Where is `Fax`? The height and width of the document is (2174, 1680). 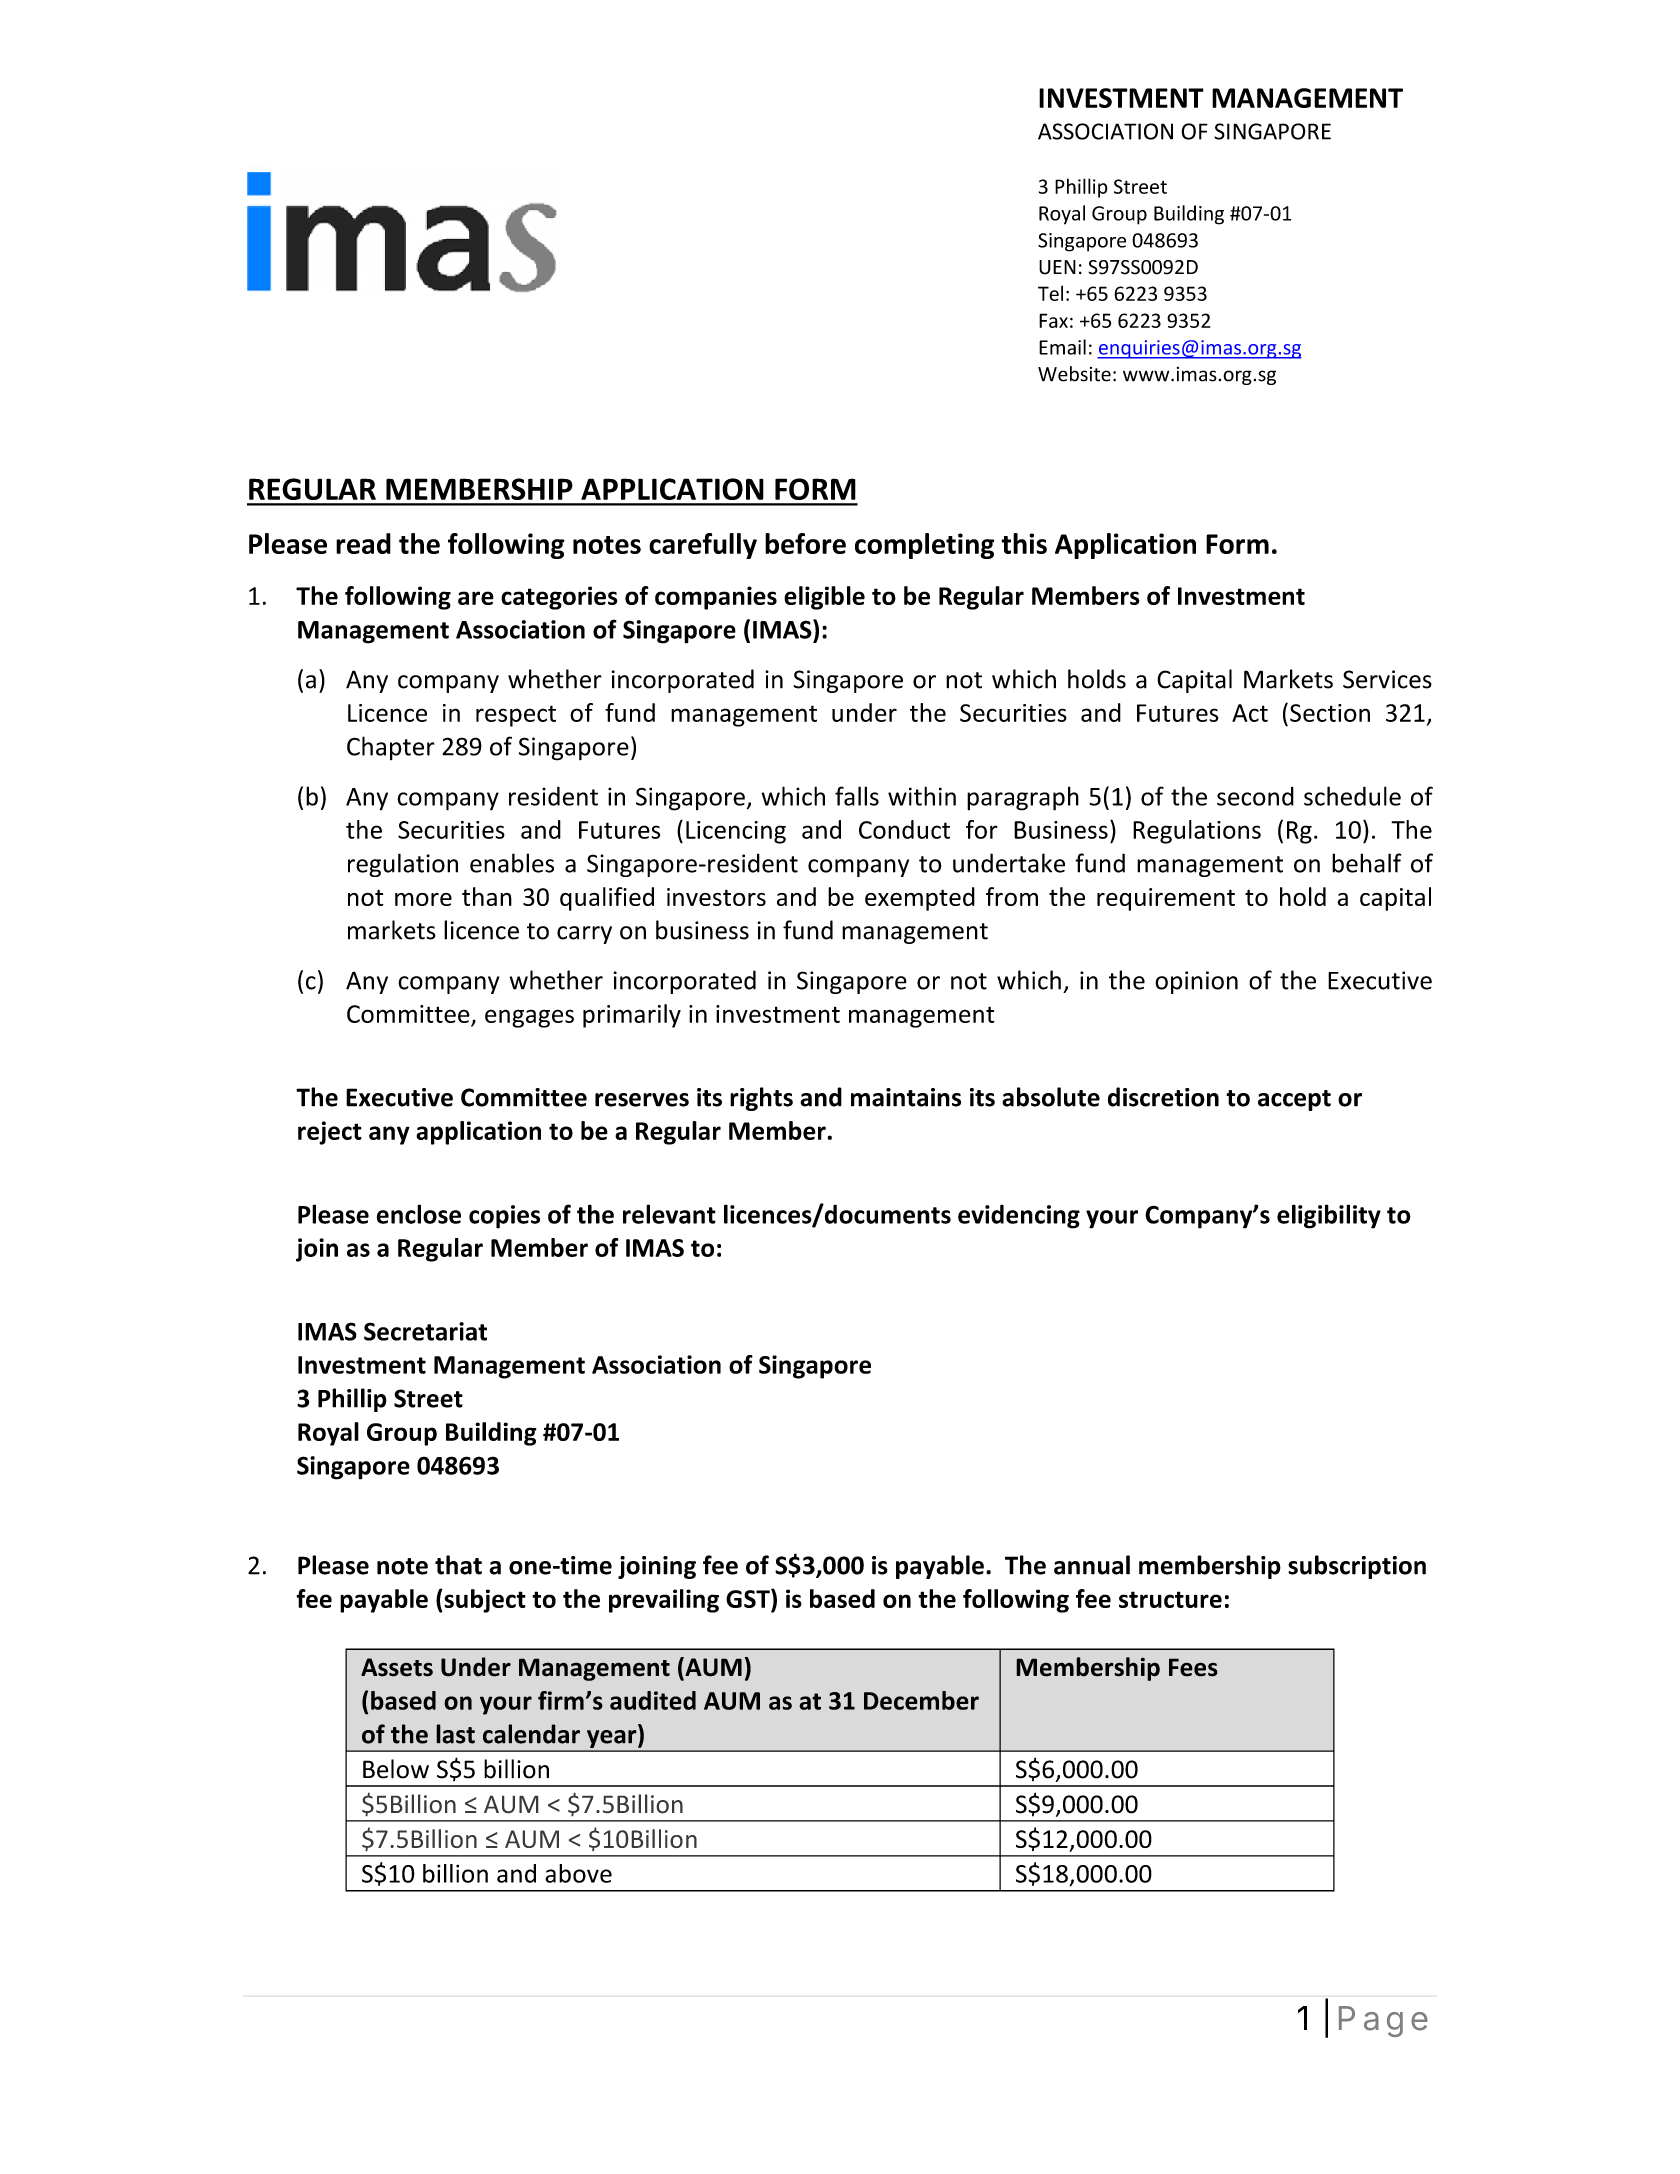 Fax is located at coordinates (1053, 320).
